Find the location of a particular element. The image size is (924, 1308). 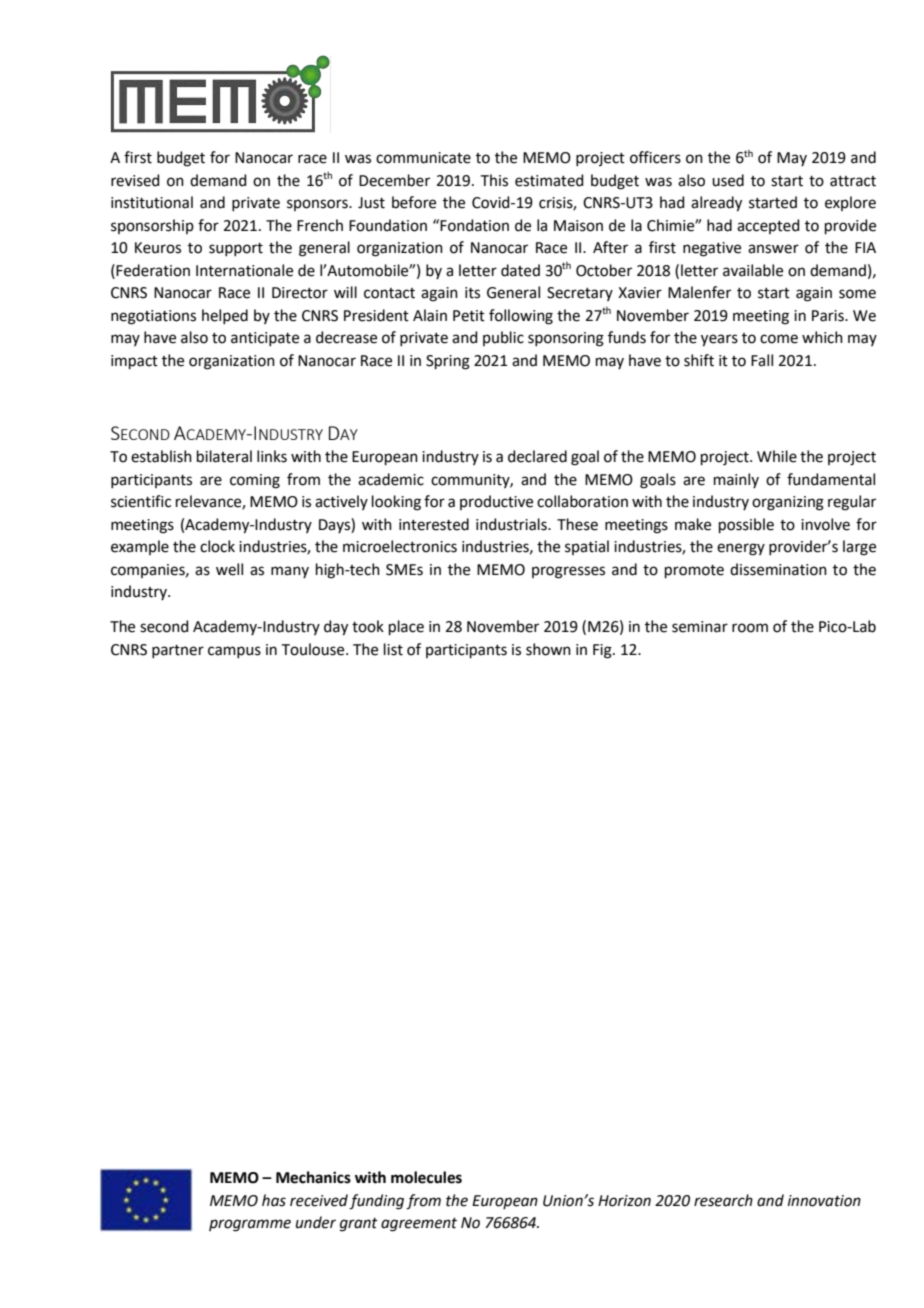

molecules is located at coordinates (426, 1177).
